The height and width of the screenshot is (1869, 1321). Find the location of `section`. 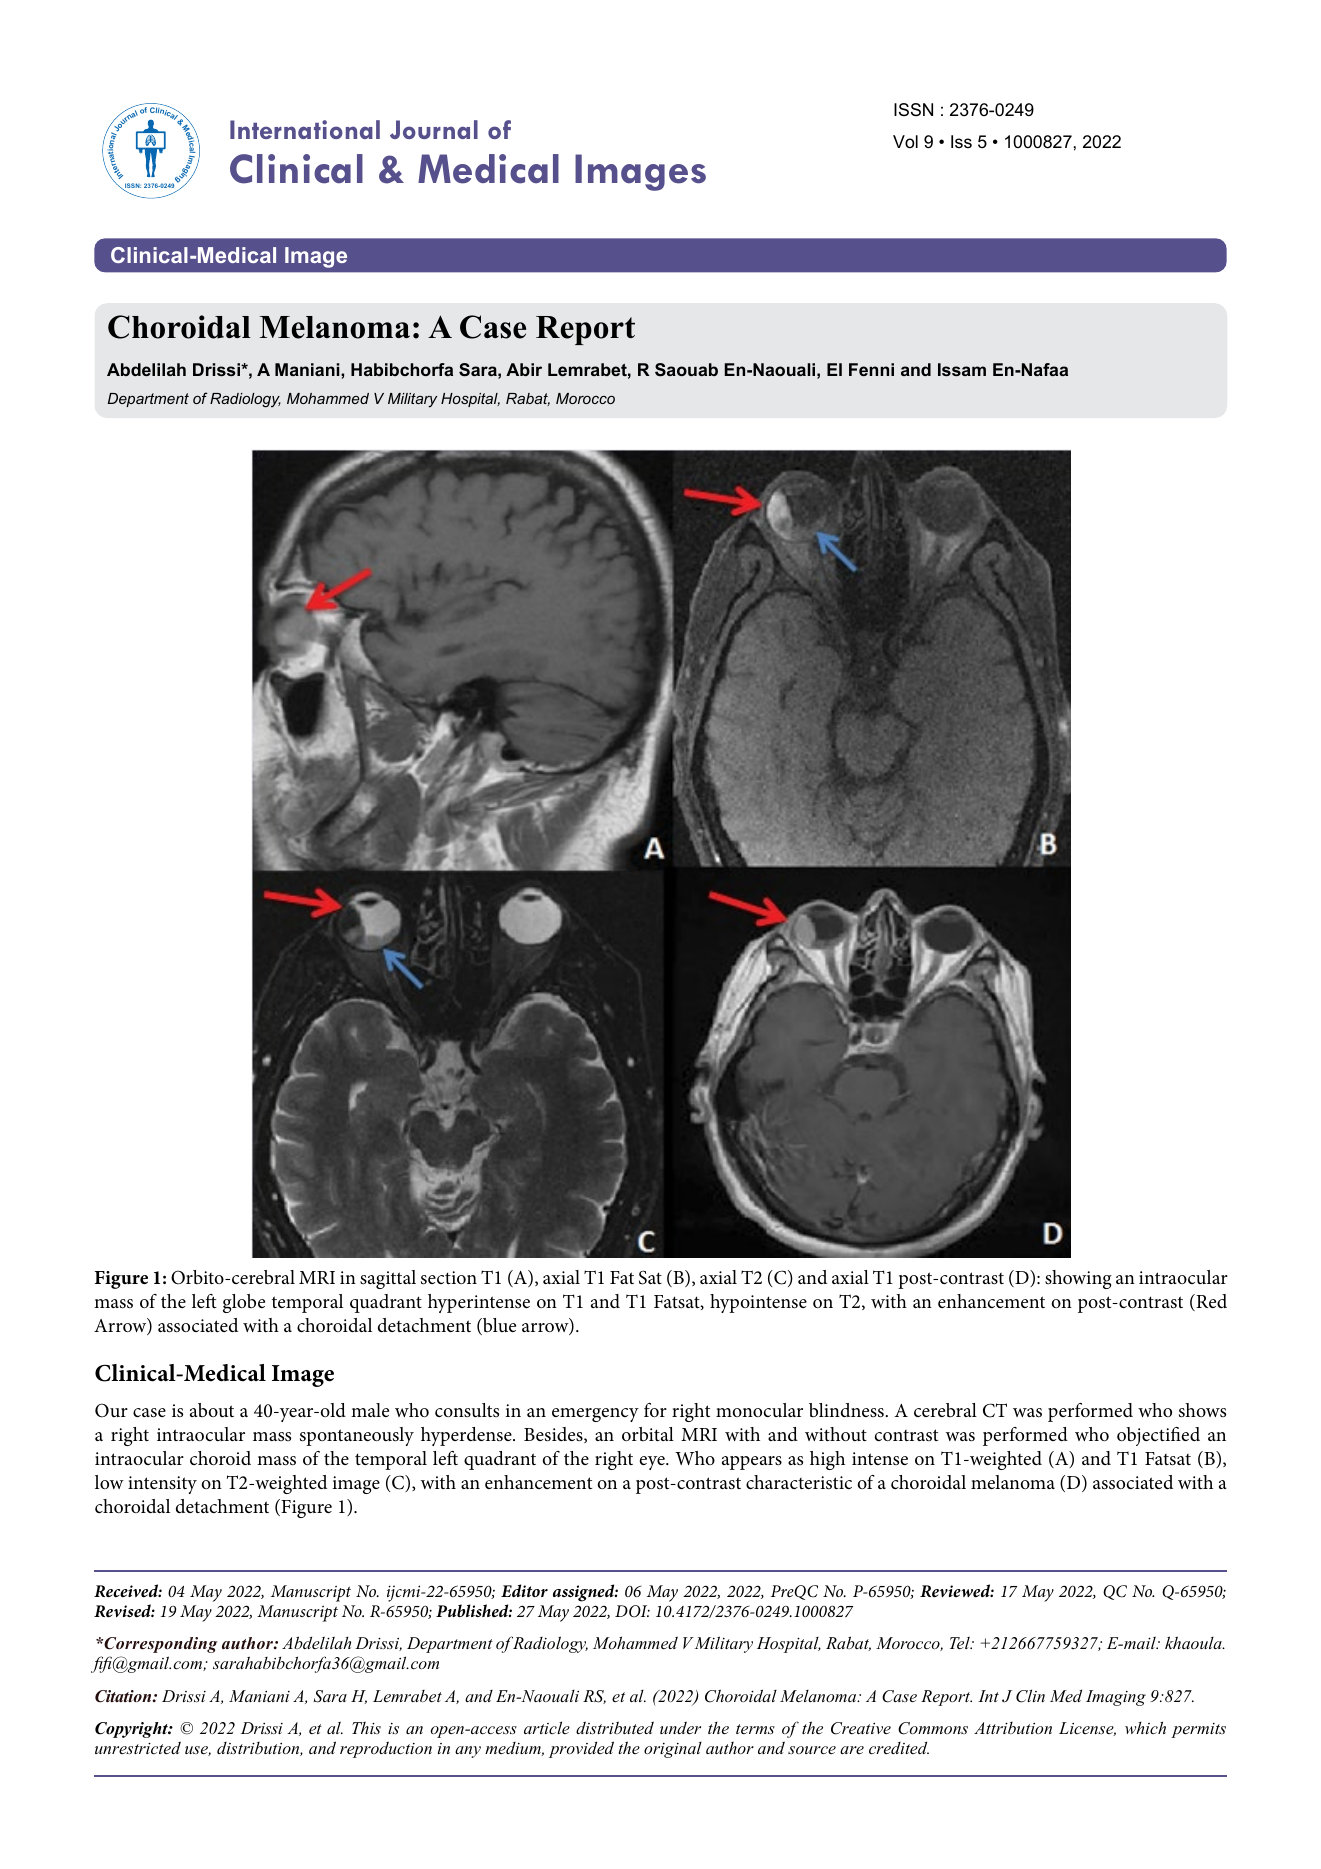

section is located at coordinates (449, 1278).
